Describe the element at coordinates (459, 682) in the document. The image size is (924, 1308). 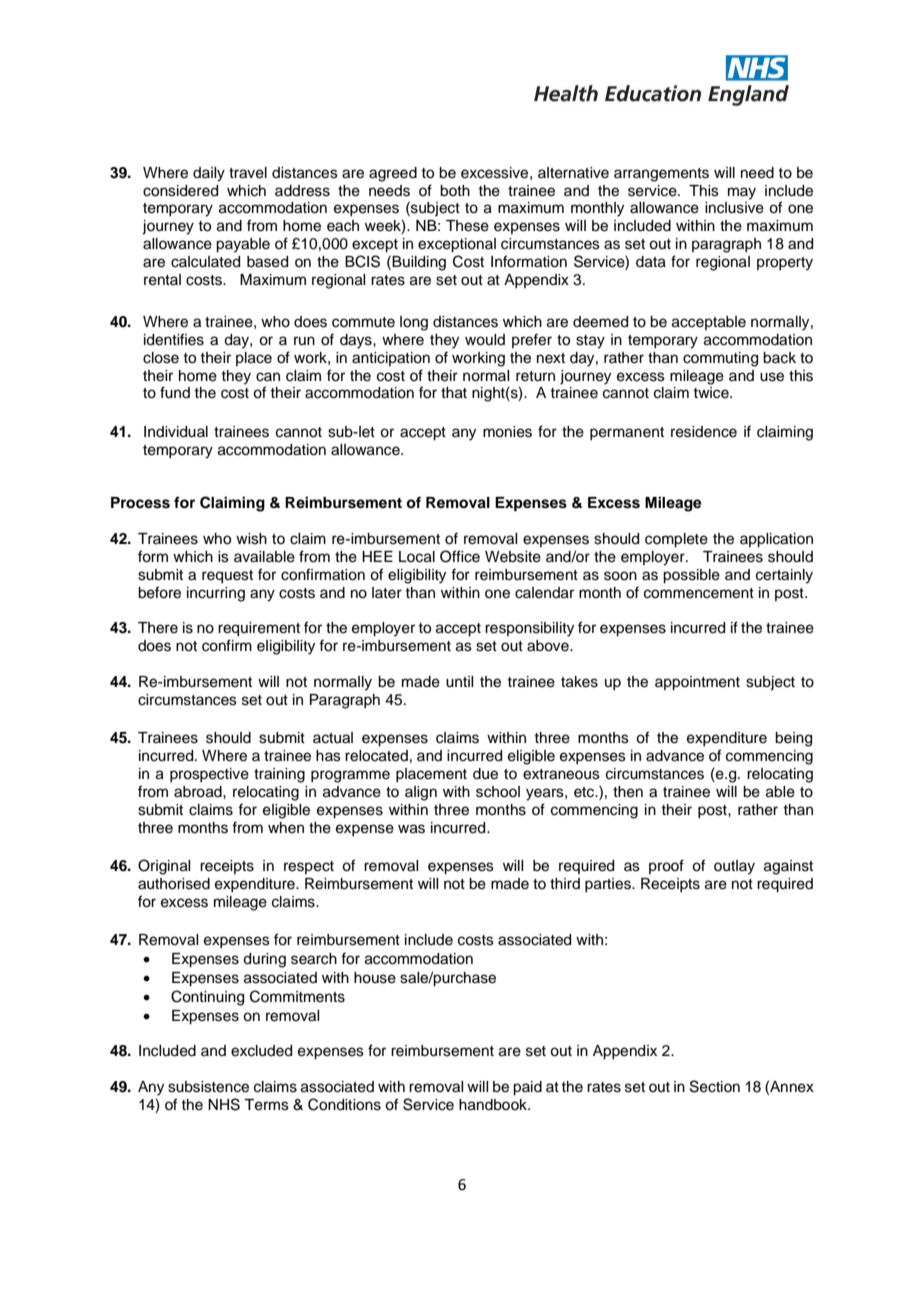
I see `until` at that location.
